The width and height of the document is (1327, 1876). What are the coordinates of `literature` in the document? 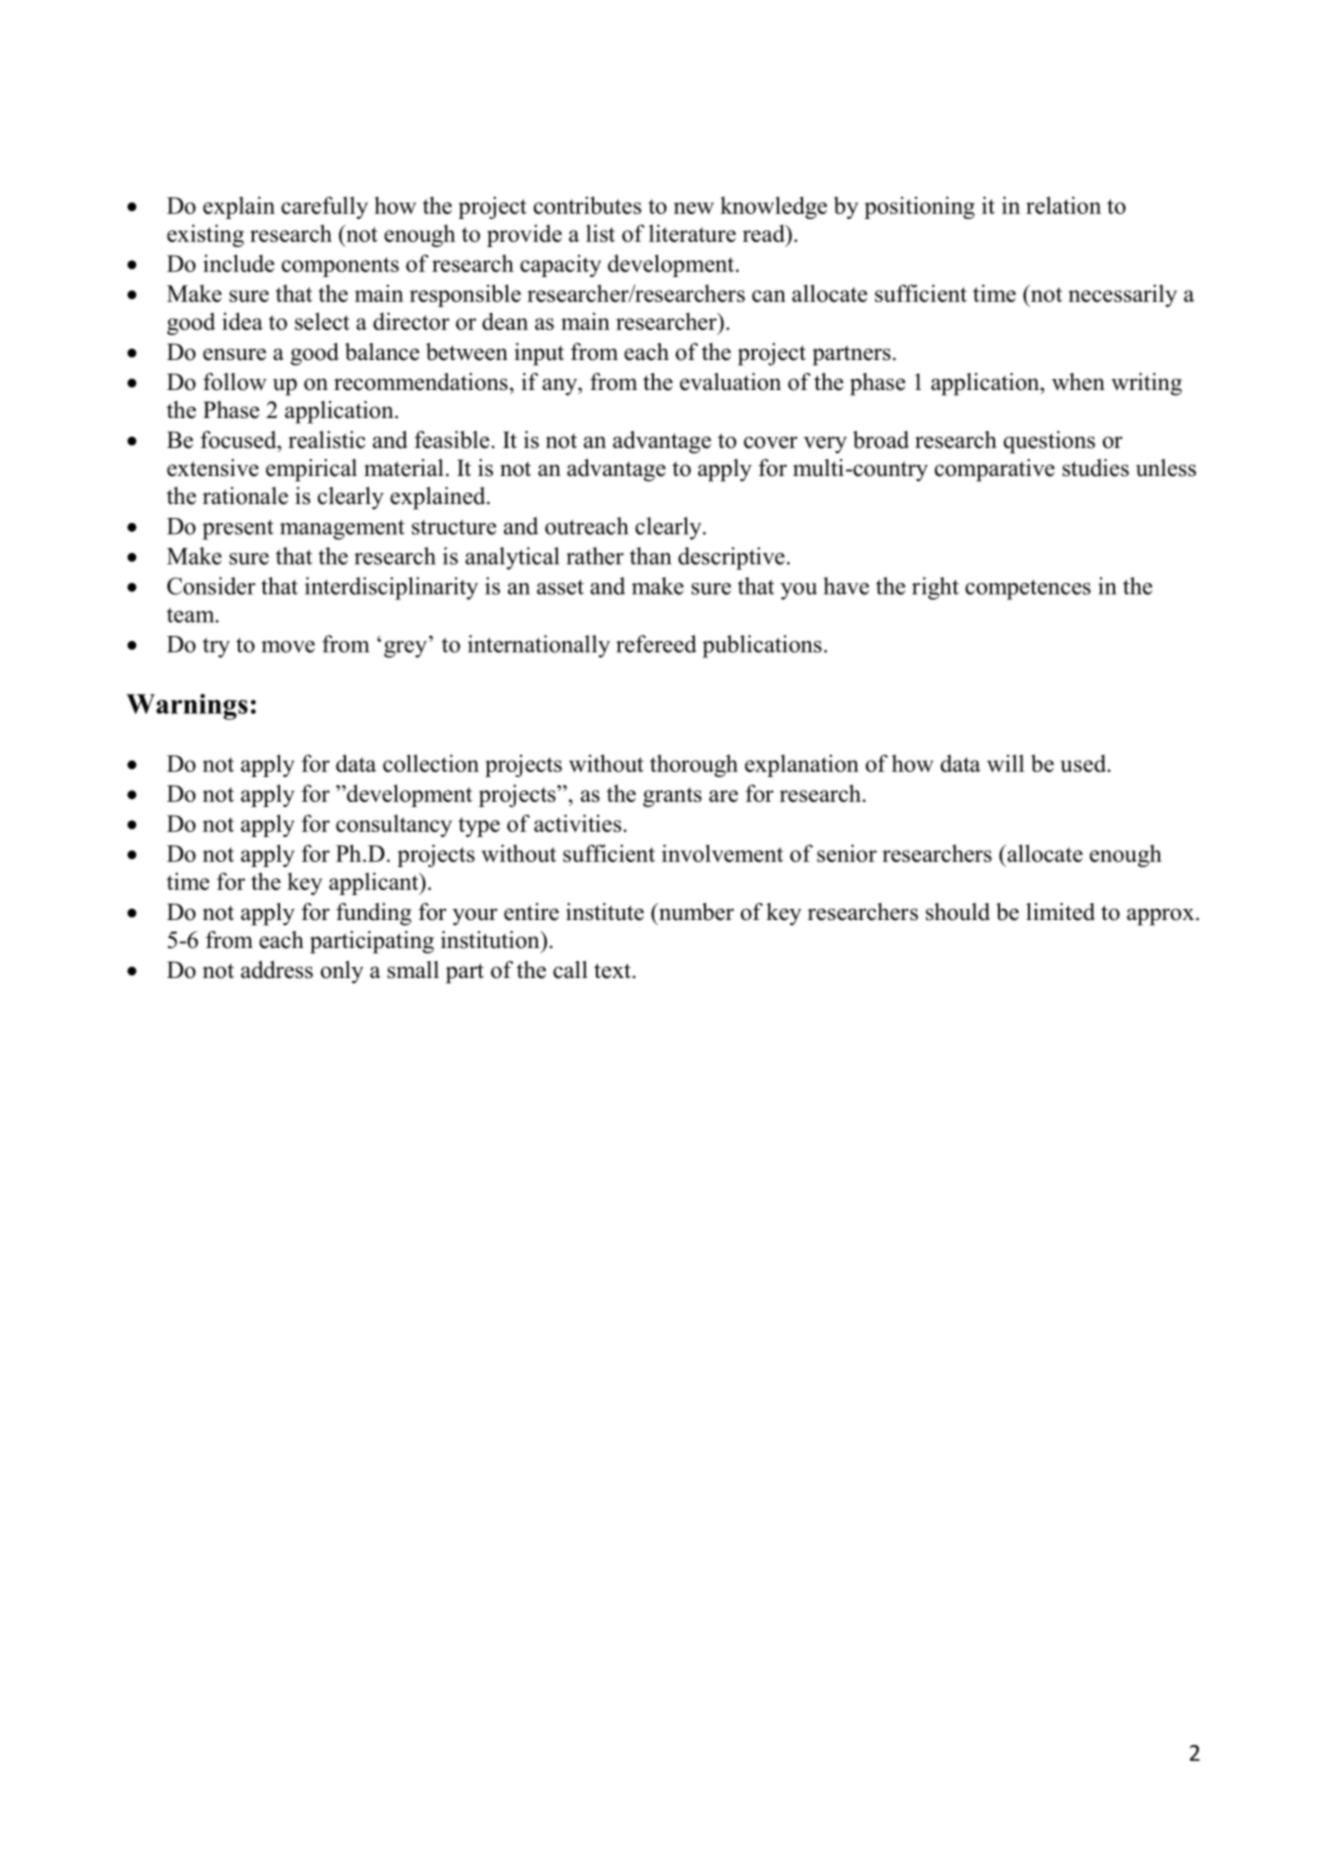 It's located at (692, 233).
